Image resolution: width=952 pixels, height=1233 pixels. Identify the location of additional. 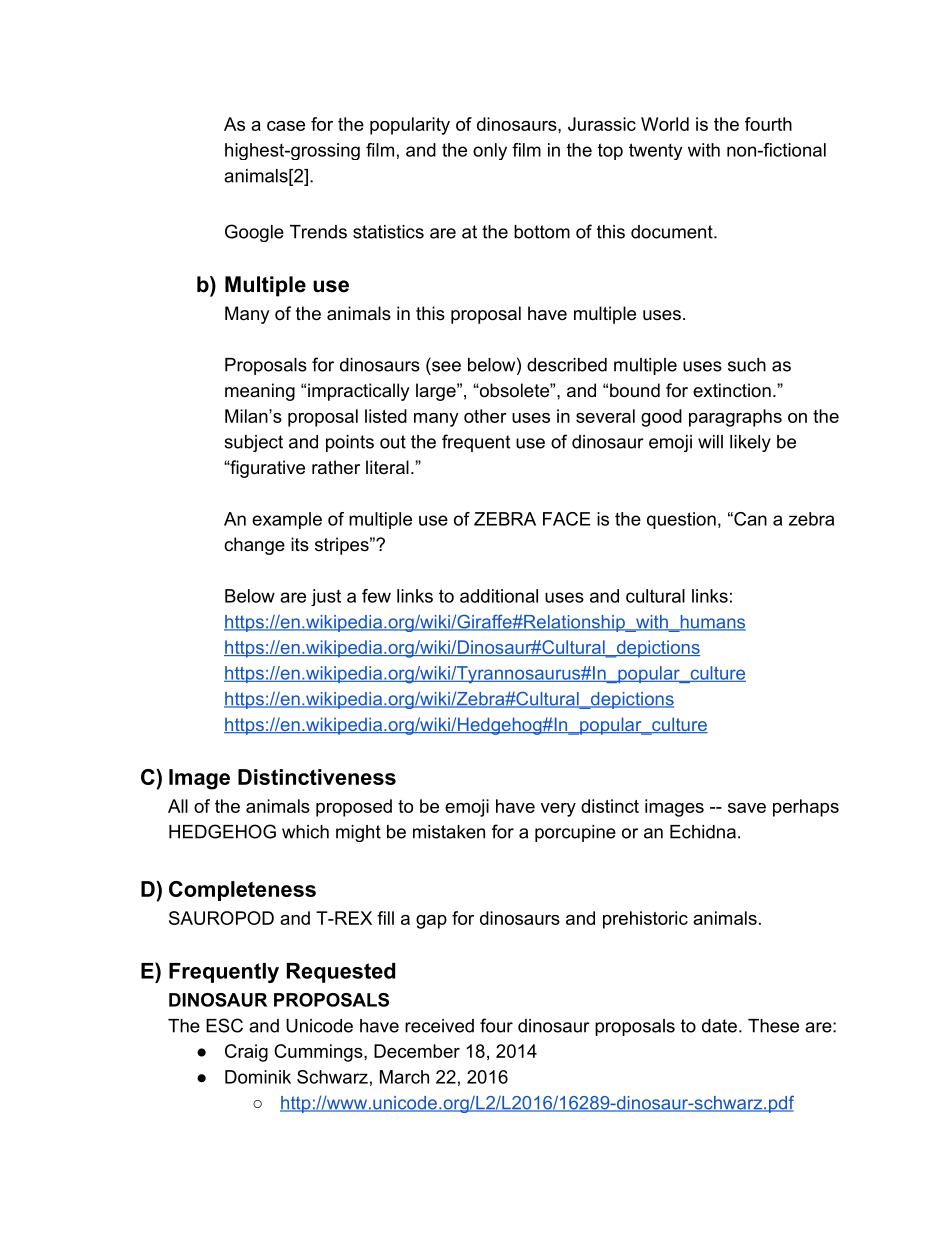
(499, 596).
